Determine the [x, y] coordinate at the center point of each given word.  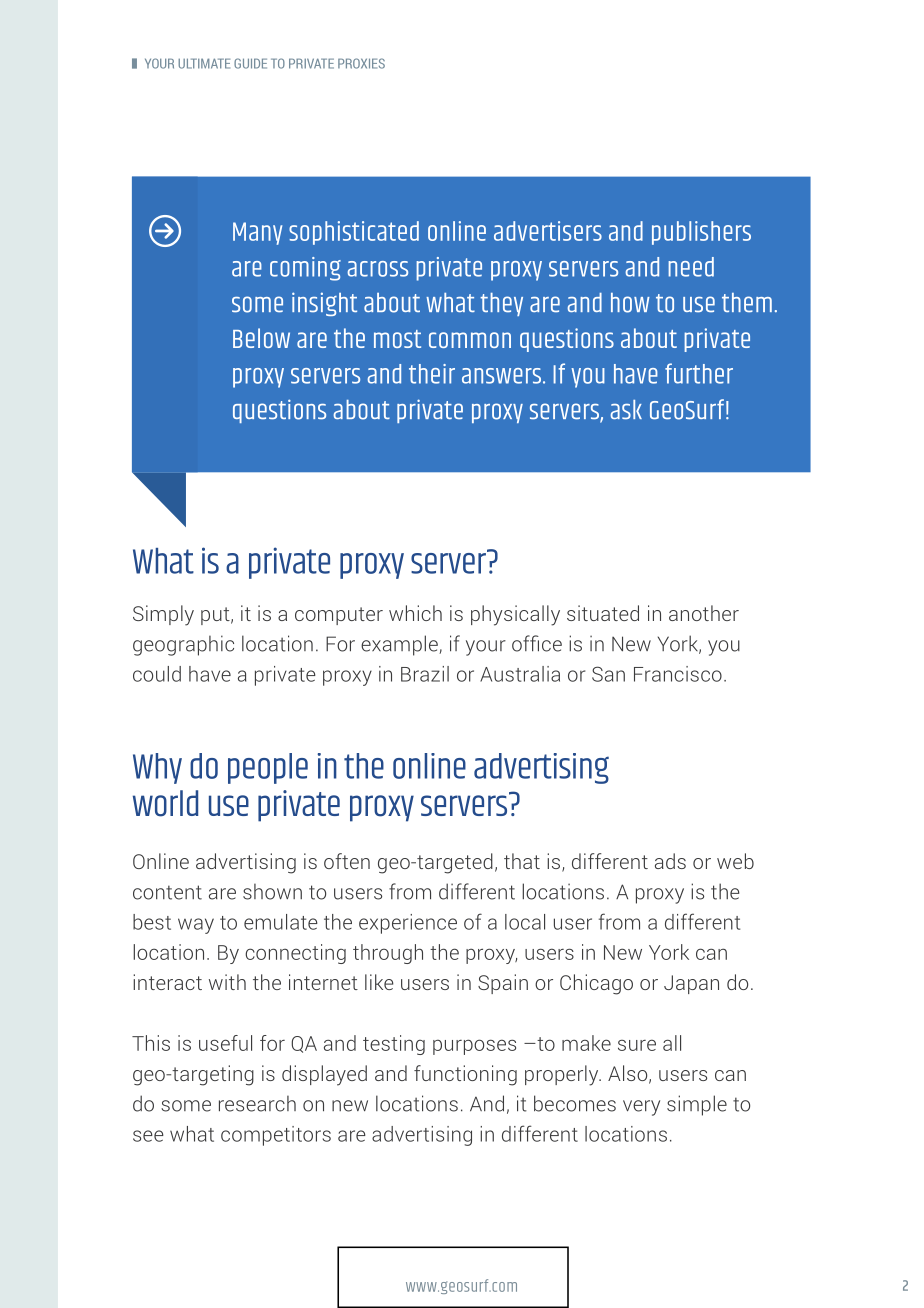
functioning [465, 1075]
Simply [163, 615]
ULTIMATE [204, 63]
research [257, 1103]
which [415, 613]
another [704, 613]
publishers [701, 233]
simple [697, 1105]
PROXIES [361, 63]
